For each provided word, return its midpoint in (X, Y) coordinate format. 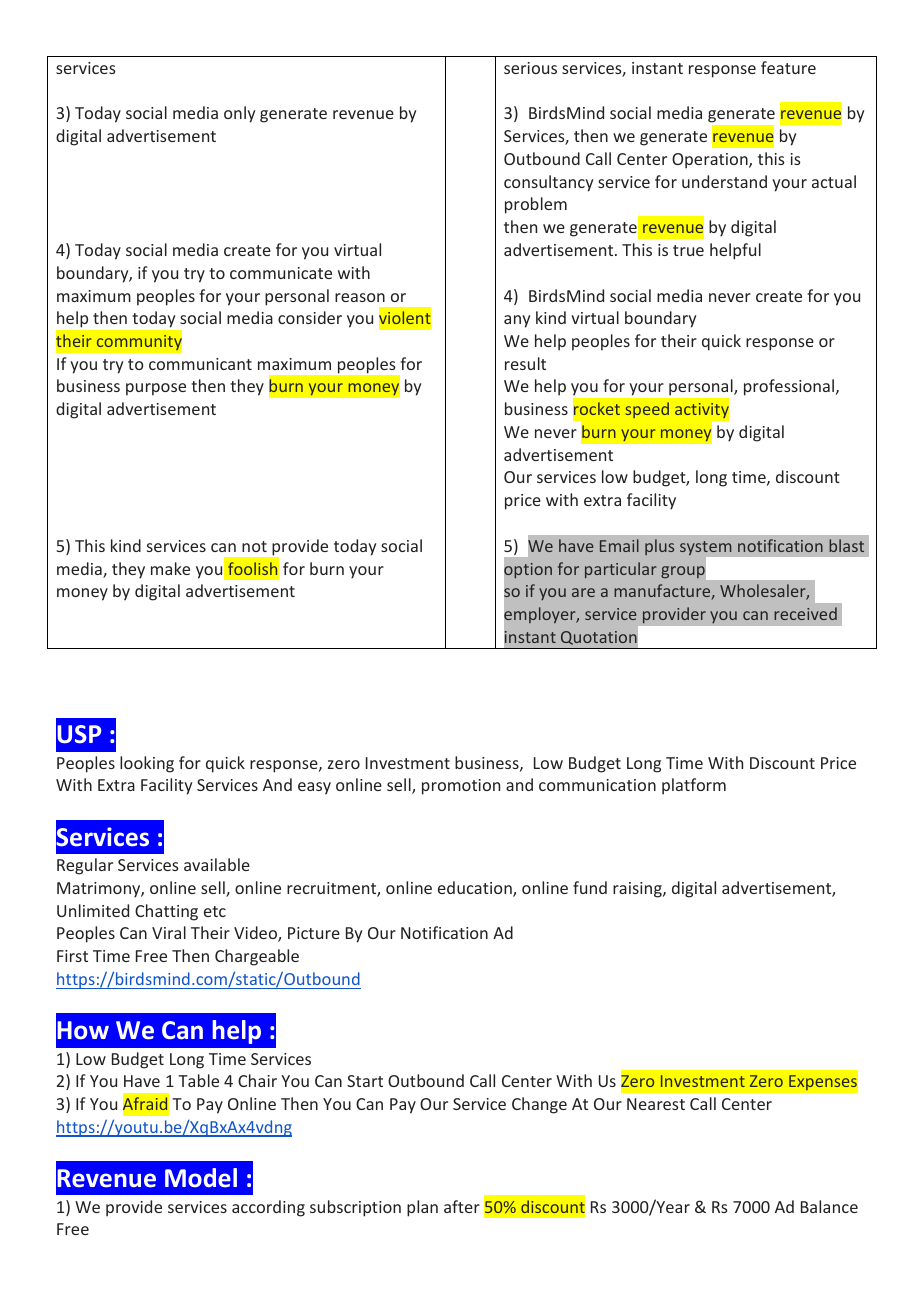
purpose (156, 389)
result (525, 363)
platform (694, 786)
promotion (461, 787)
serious (530, 68)
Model (201, 1177)
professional (789, 387)
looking (147, 764)
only (239, 114)
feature (788, 67)
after (462, 1206)
